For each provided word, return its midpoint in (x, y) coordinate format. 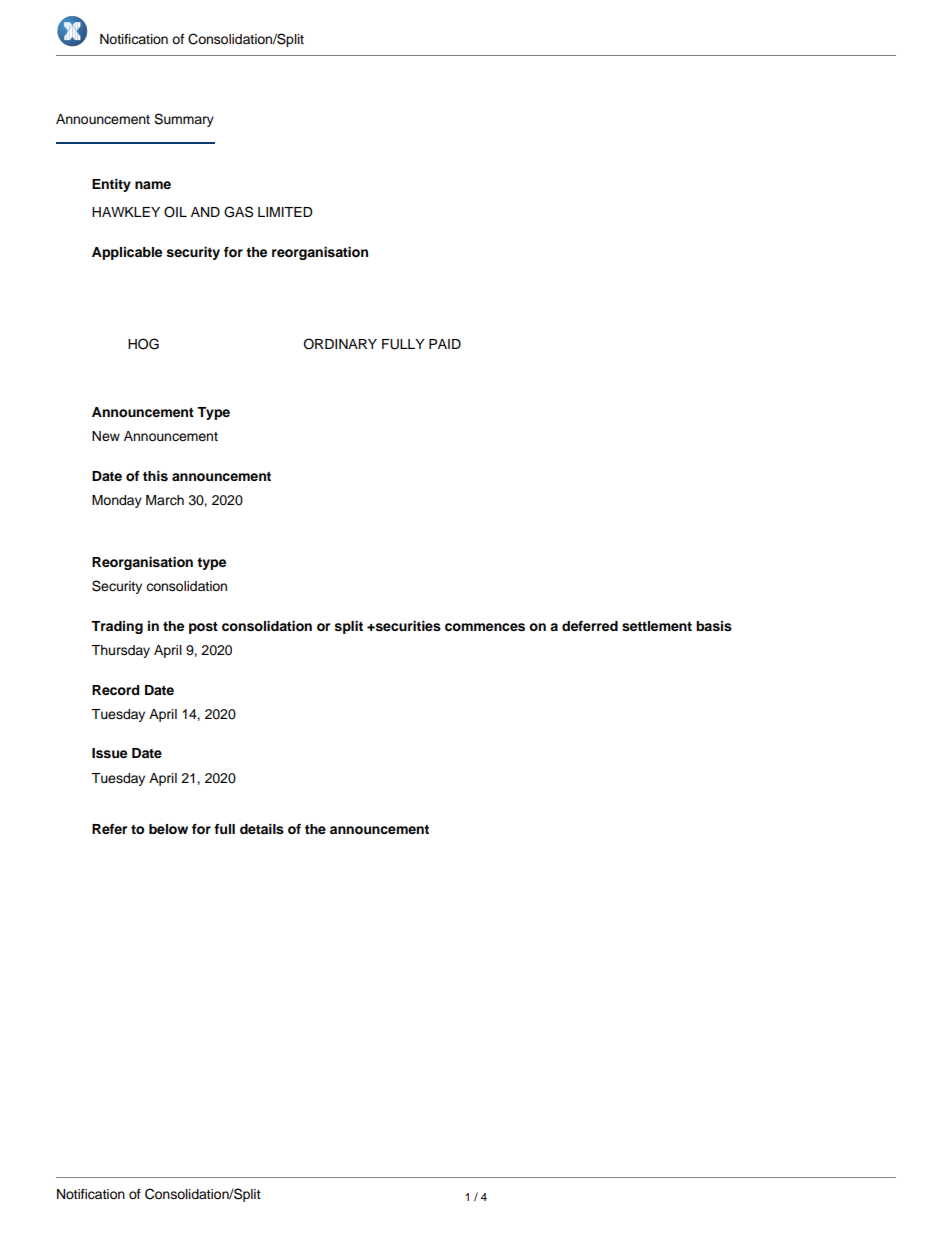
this (155, 476)
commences (485, 627)
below (168, 829)
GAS (238, 212)
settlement (657, 626)
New (106, 436)
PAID (445, 344)
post (203, 628)
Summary (184, 120)
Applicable (127, 253)
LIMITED (285, 212)
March (165, 500)
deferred (590, 626)
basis (714, 626)
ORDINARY (340, 344)
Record (115, 690)
